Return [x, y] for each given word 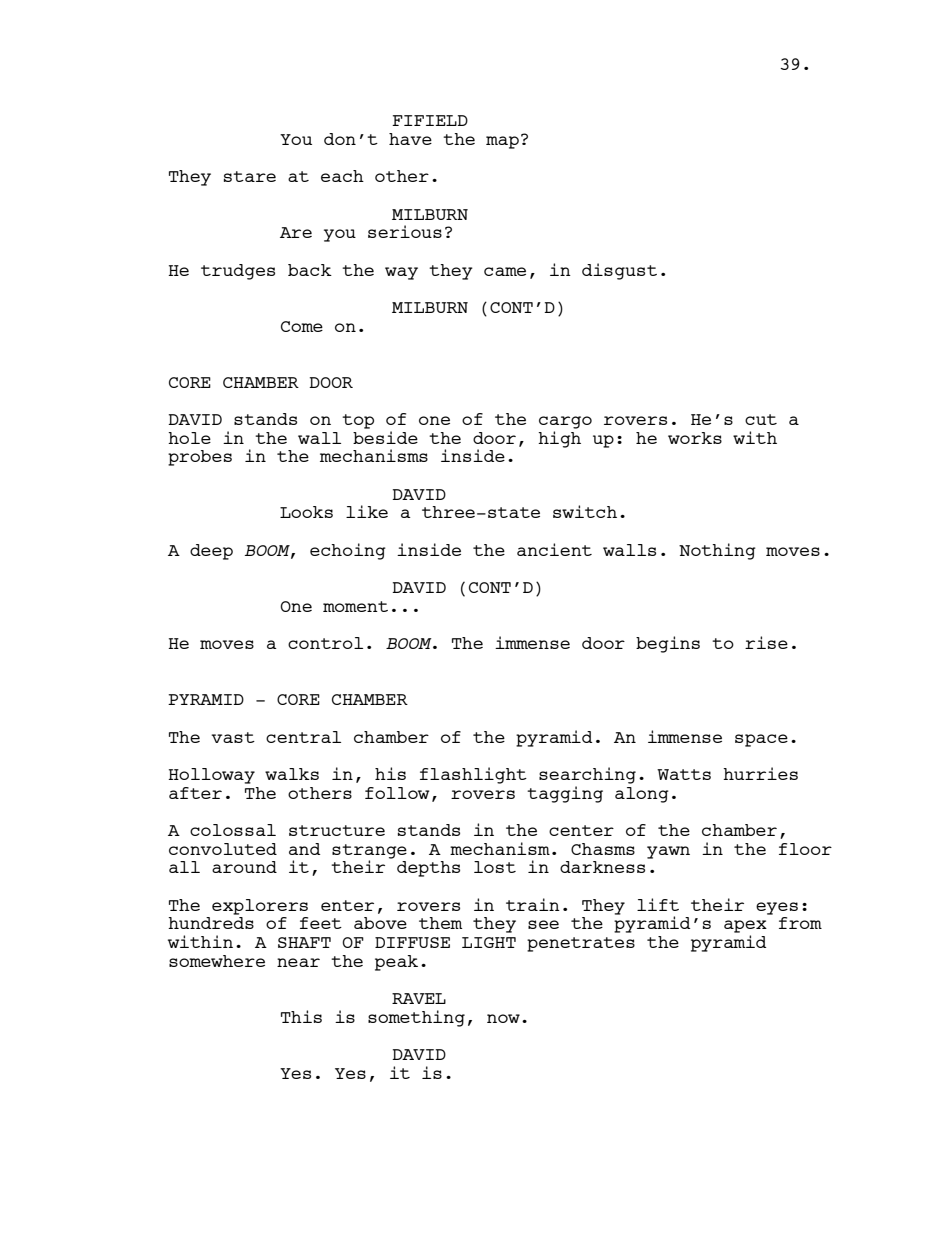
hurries [760, 773]
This [301, 1016]
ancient [554, 549]
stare [250, 176]
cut [761, 419]
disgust [619, 271]
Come [302, 326]
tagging [565, 794]
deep [211, 552]
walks [292, 774]
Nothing [717, 551]
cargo [565, 422]
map [502, 142]
